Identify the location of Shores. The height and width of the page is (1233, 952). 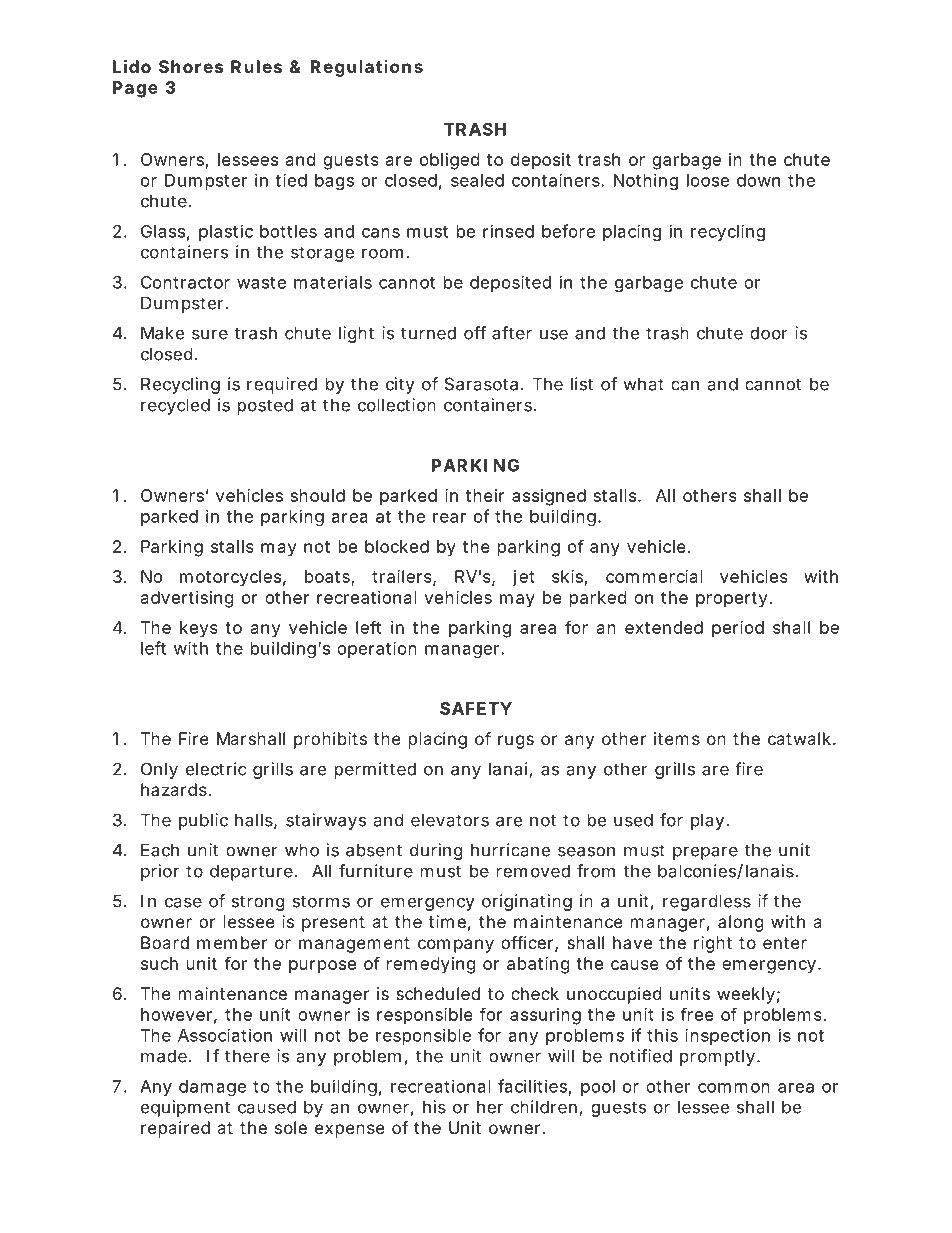
(191, 66).
